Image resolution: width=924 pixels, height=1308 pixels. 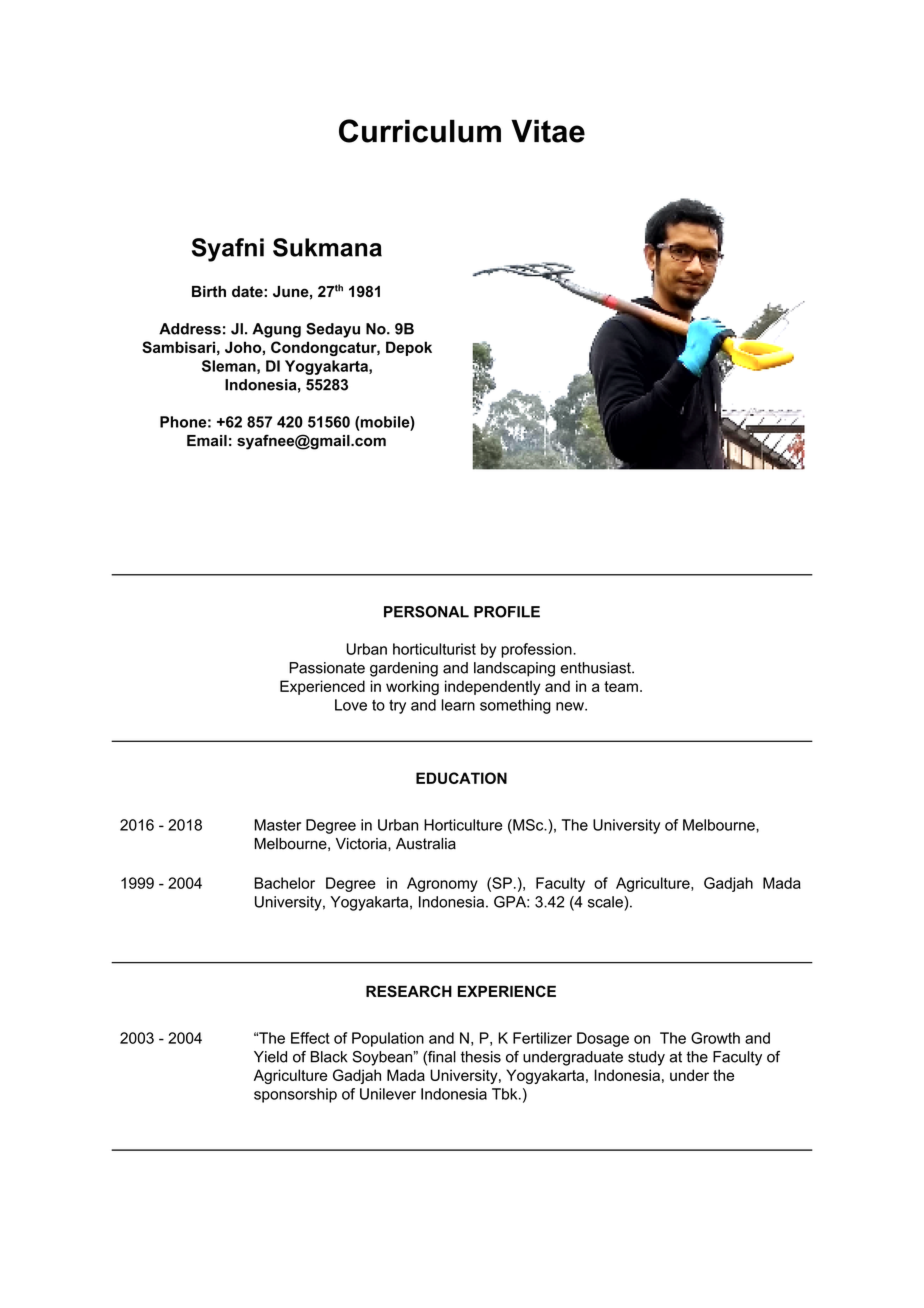 What do you see at coordinates (270, 1057) in the screenshot?
I see `Yield` at bounding box center [270, 1057].
